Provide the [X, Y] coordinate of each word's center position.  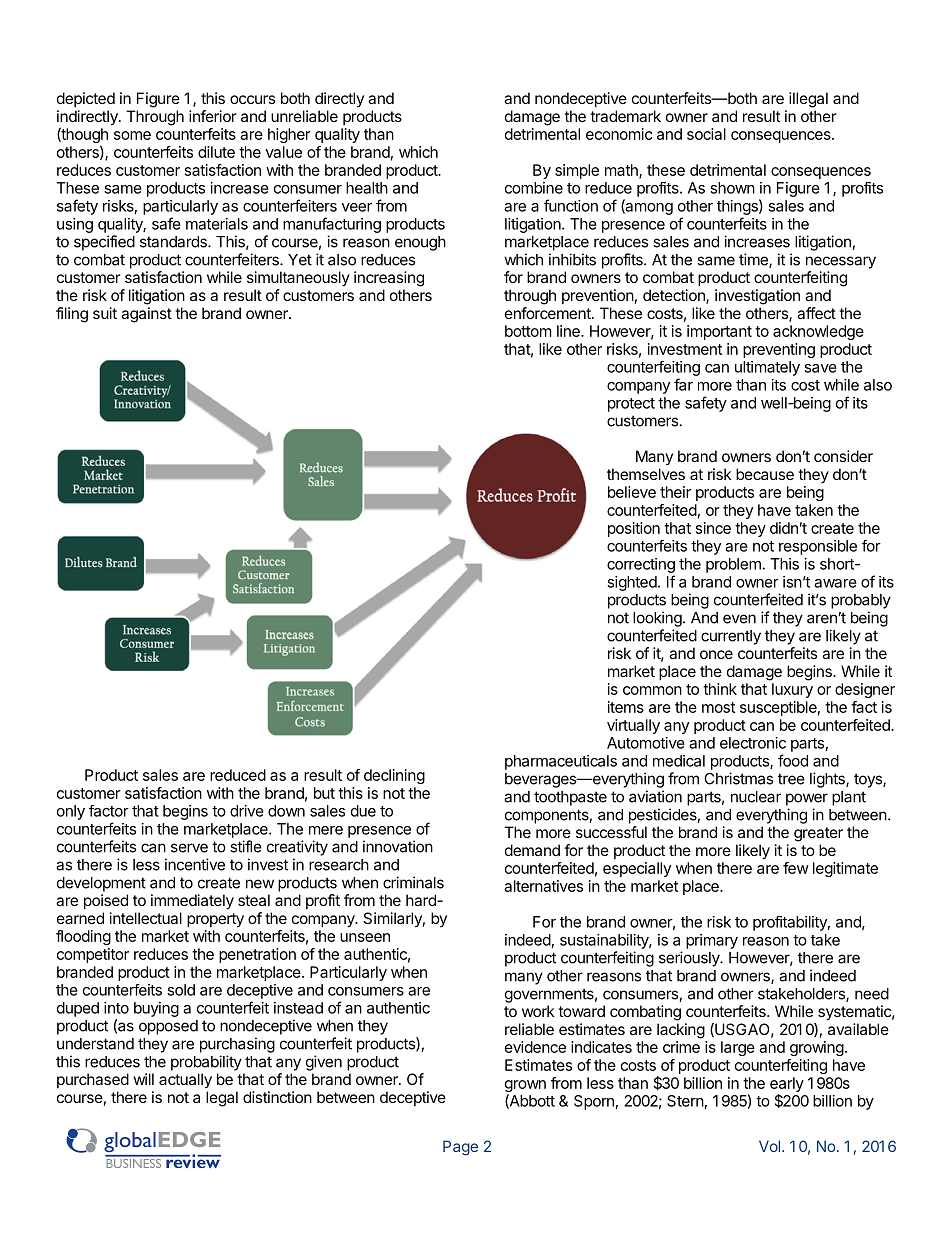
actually [185, 1081]
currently [731, 637]
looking [657, 619]
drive [247, 811]
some [132, 135]
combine [534, 188]
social [706, 134]
